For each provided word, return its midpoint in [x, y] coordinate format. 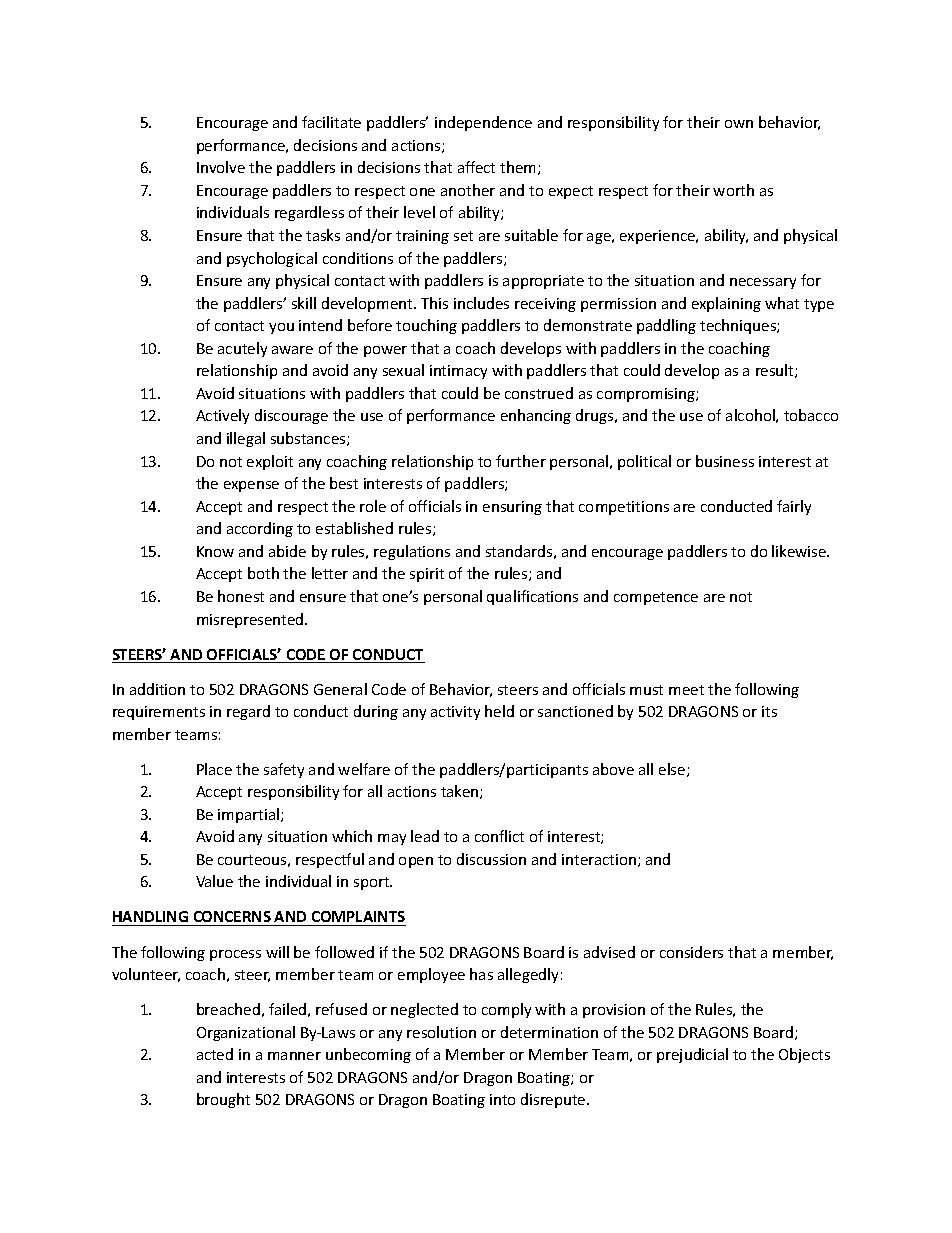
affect [476, 167]
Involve [221, 167]
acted [215, 1054]
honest [241, 596]
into [502, 1099]
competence [656, 598]
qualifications [532, 597]
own [739, 124]
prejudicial [692, 1055]
